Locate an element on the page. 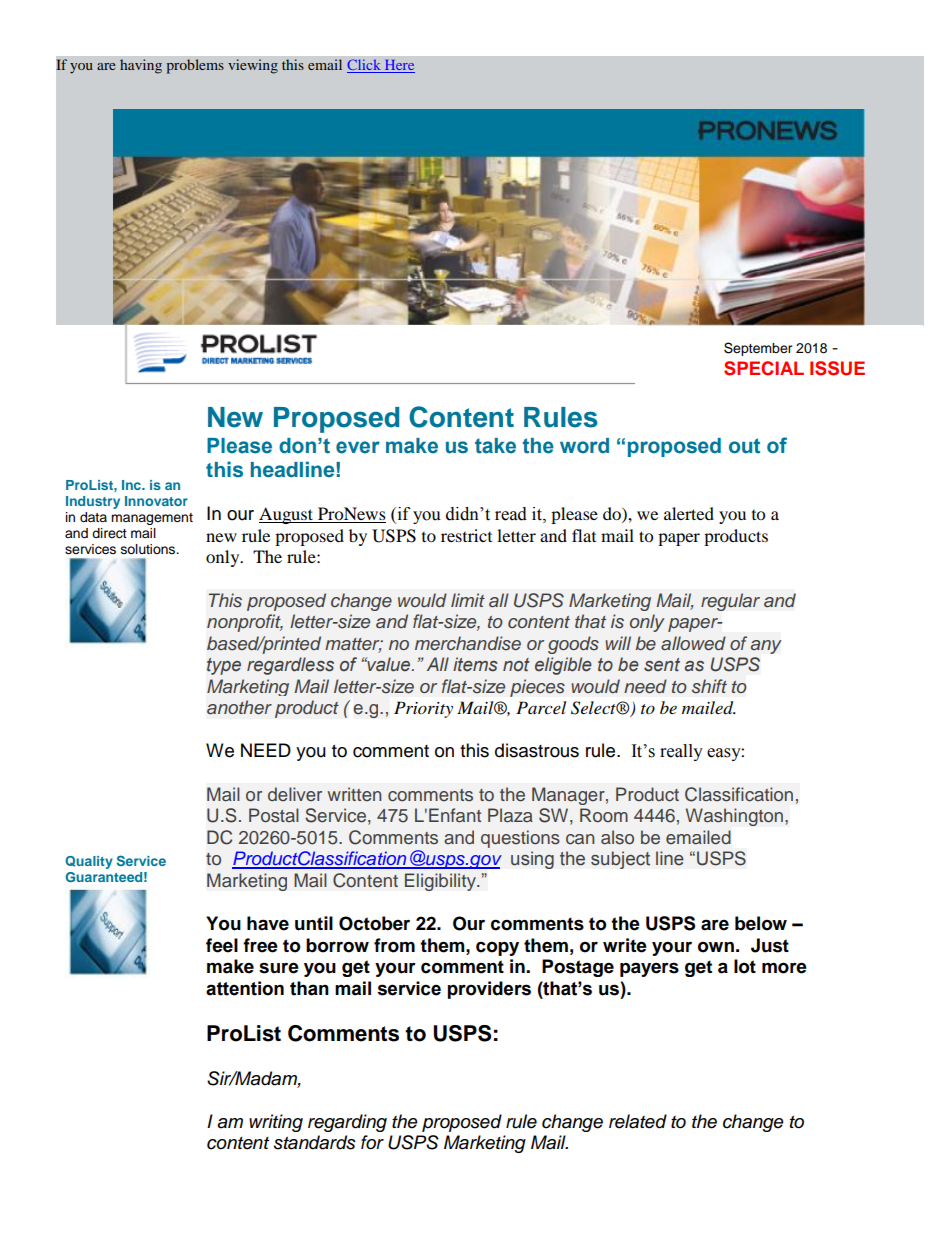 This document has width=952, height=1233. SPECIAL is located at coordinates (764, 368).
